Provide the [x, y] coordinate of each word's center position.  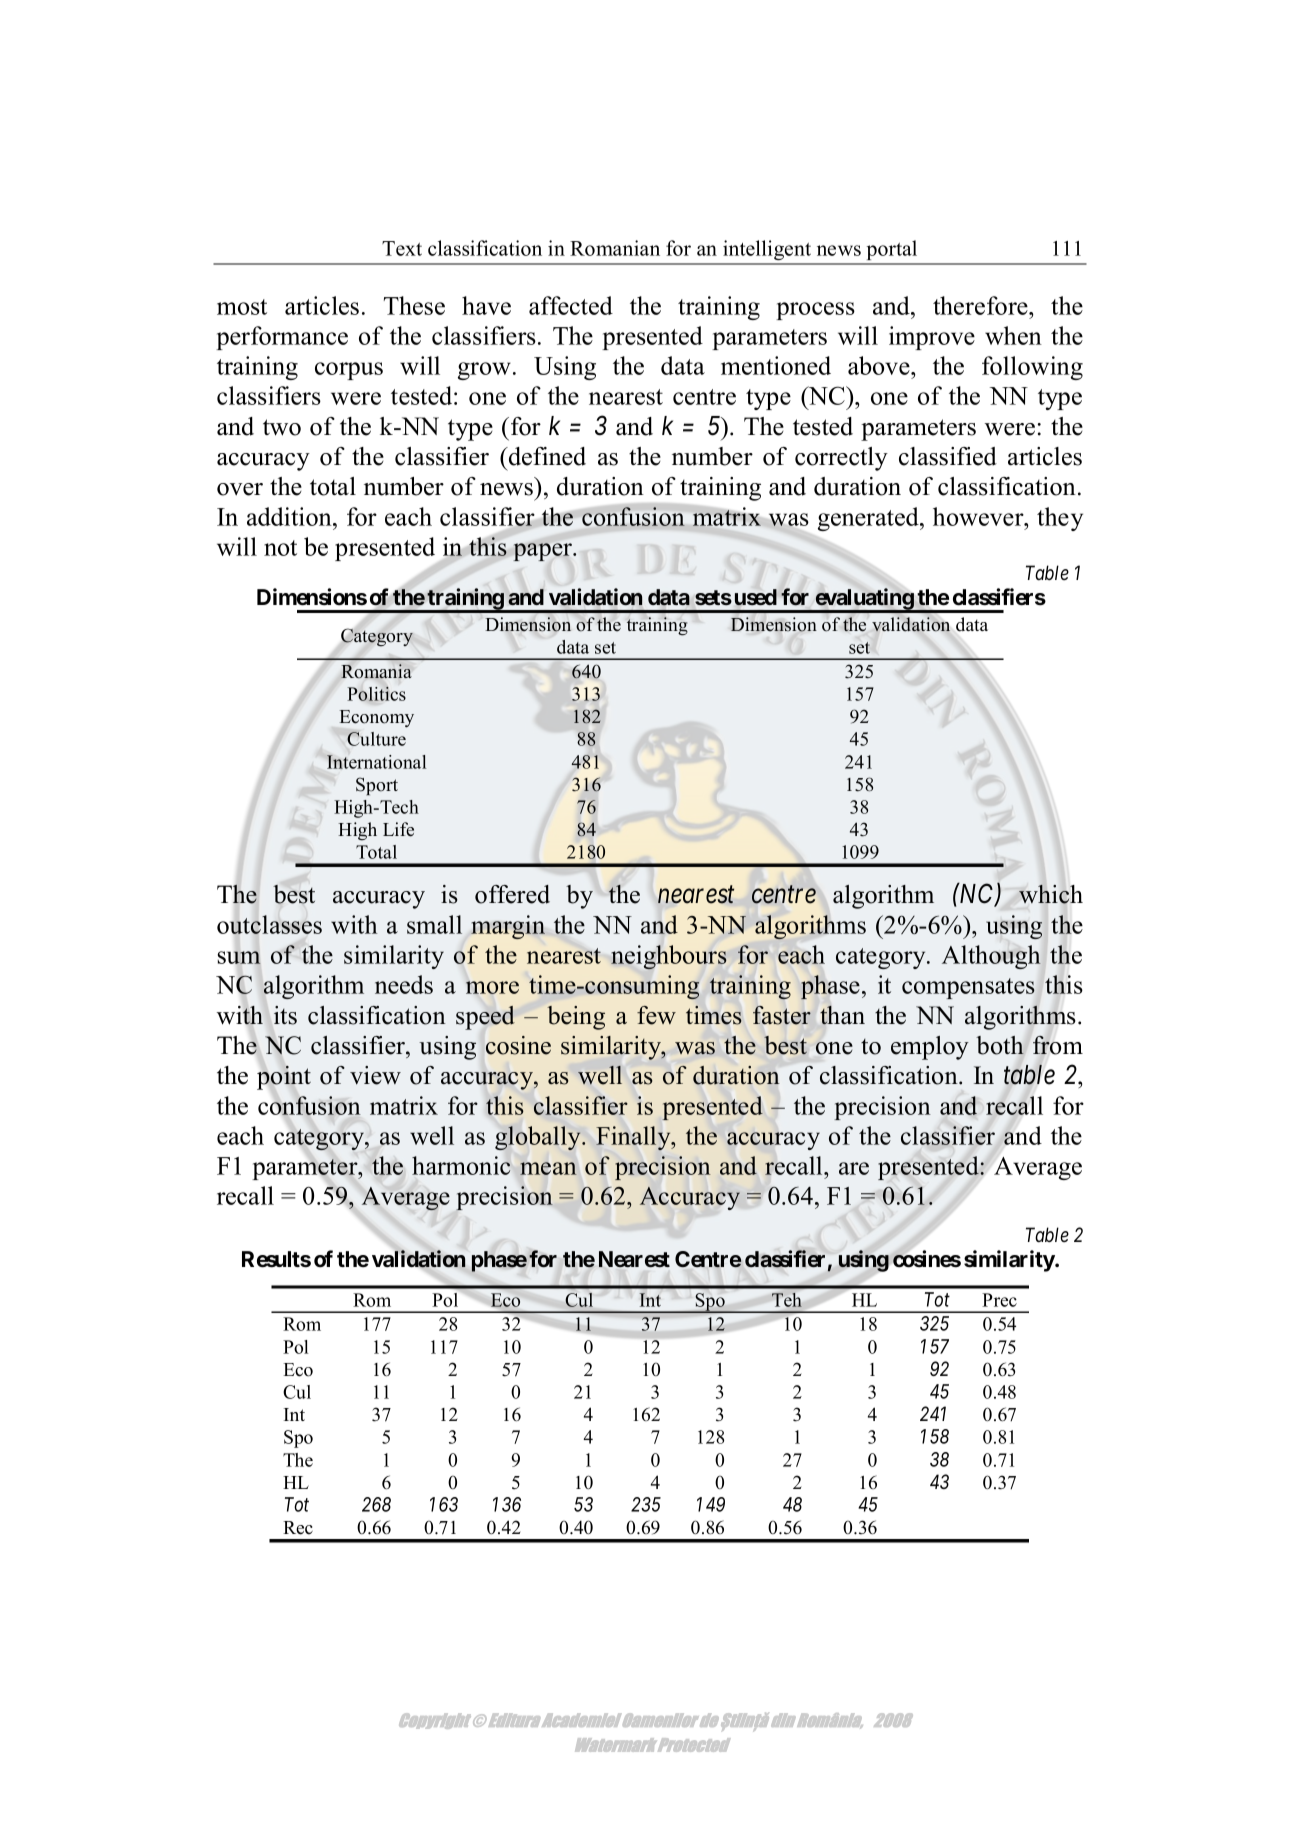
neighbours [669, 957]
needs [404, 984]
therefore [981, 305]
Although [991, 957]
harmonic [461, 1165]
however [979, 516]
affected [571, 305]
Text [402, 248]
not [280, 548]
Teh [787, 1300]
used [756, 597]
